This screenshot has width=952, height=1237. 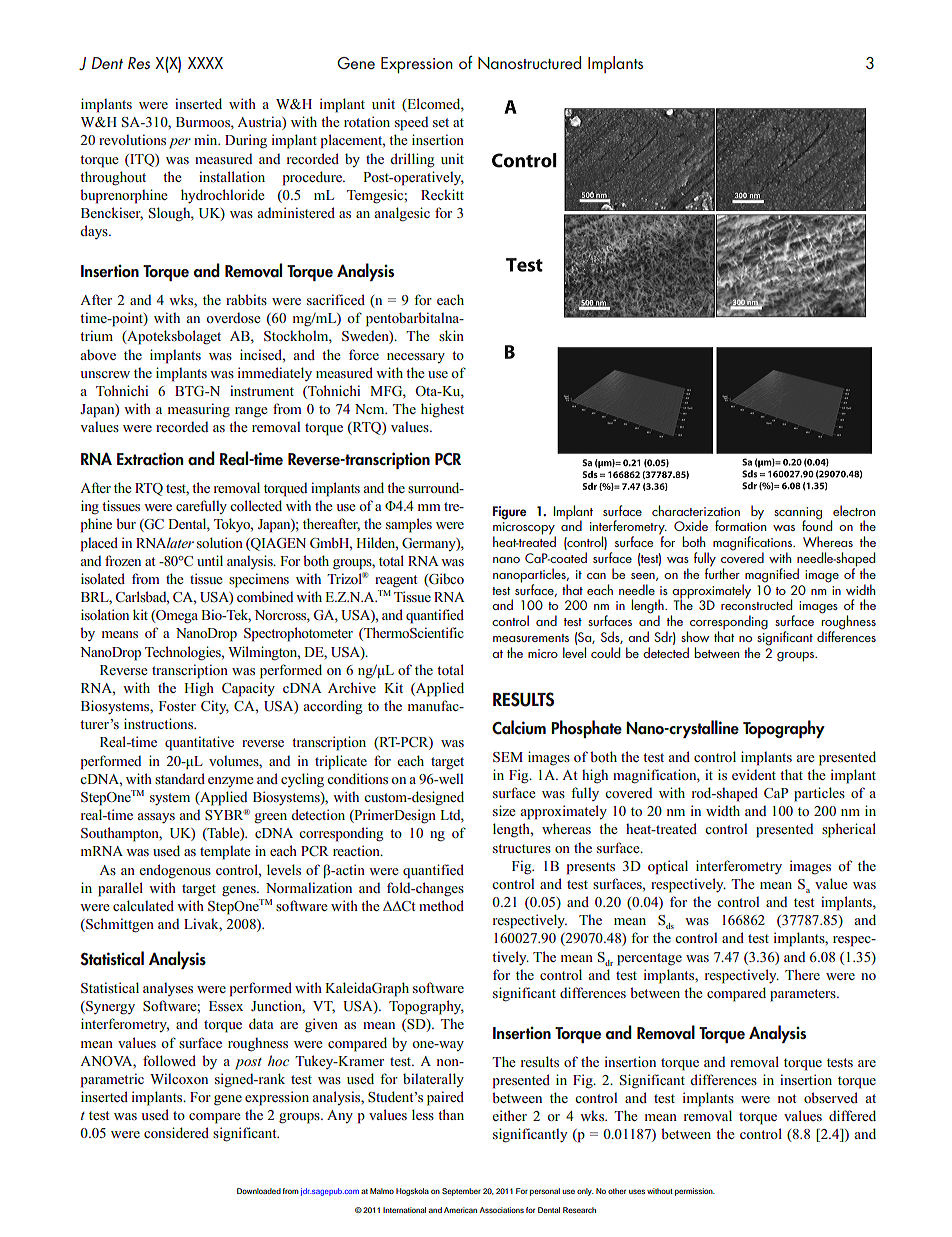 I want to click on SEM, so click(x=508, y=757).
